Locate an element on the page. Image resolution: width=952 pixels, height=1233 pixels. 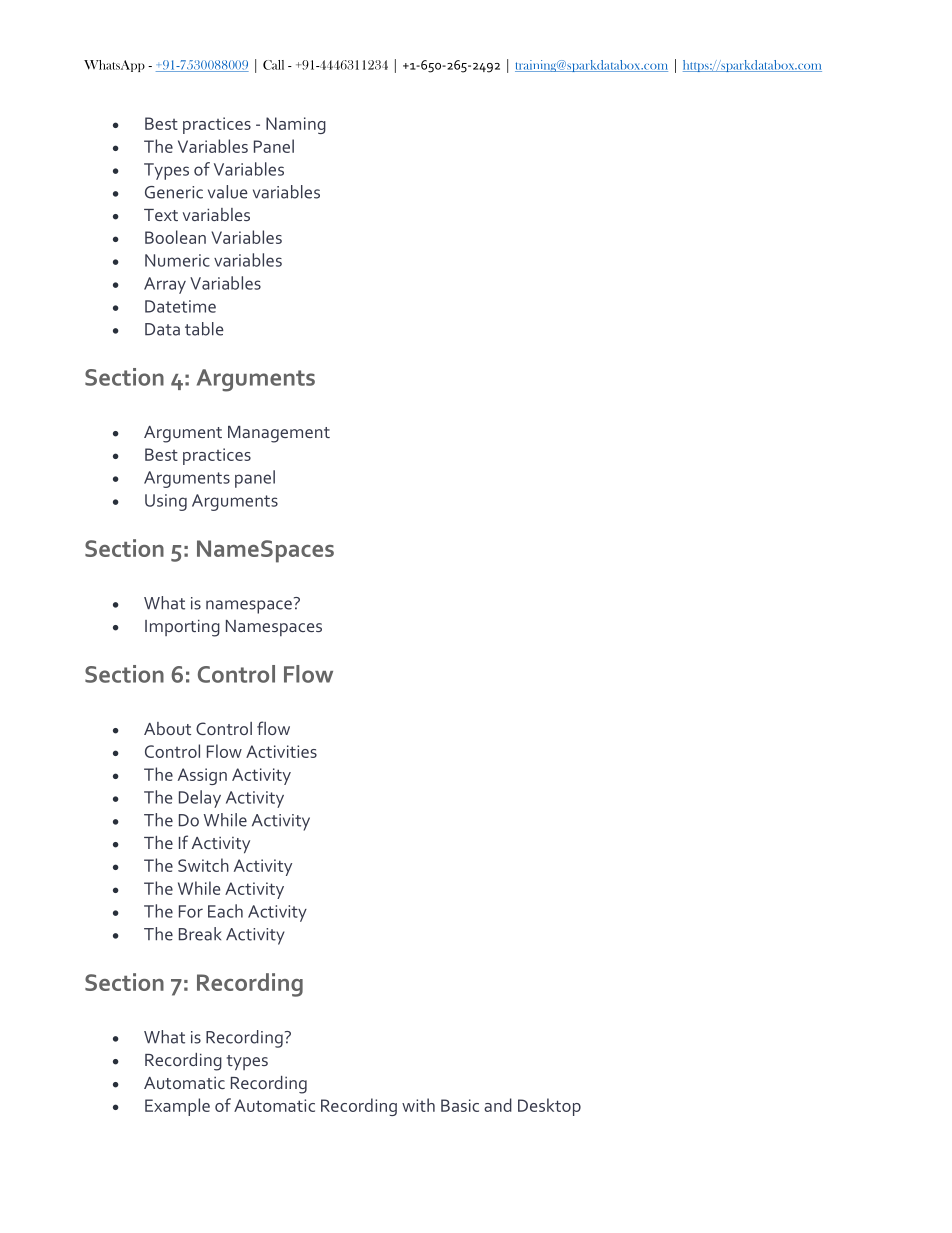
Assign is located at coordinates (202, 776).
